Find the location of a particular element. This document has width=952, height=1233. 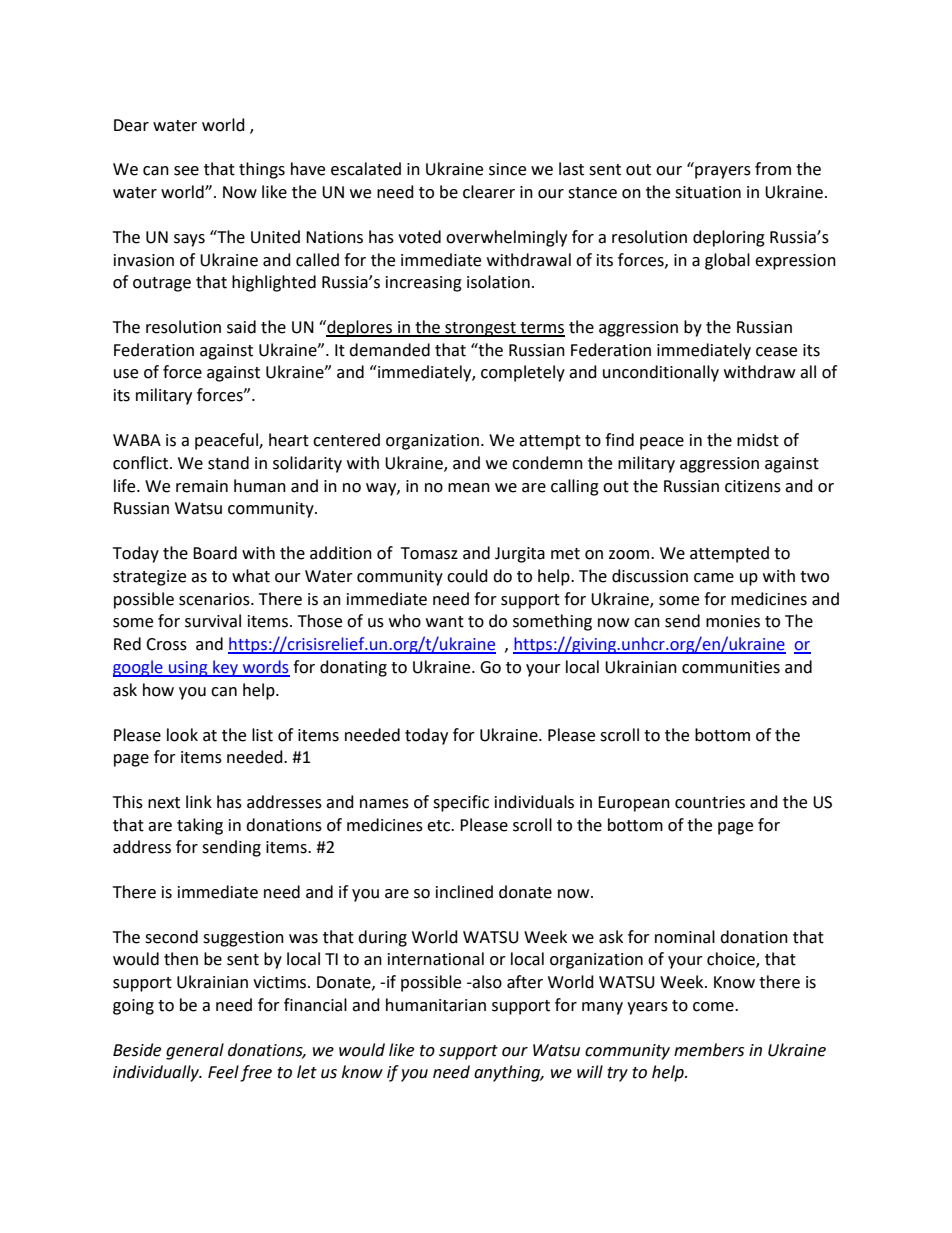

prayers is located at coordinates (723, 172).
